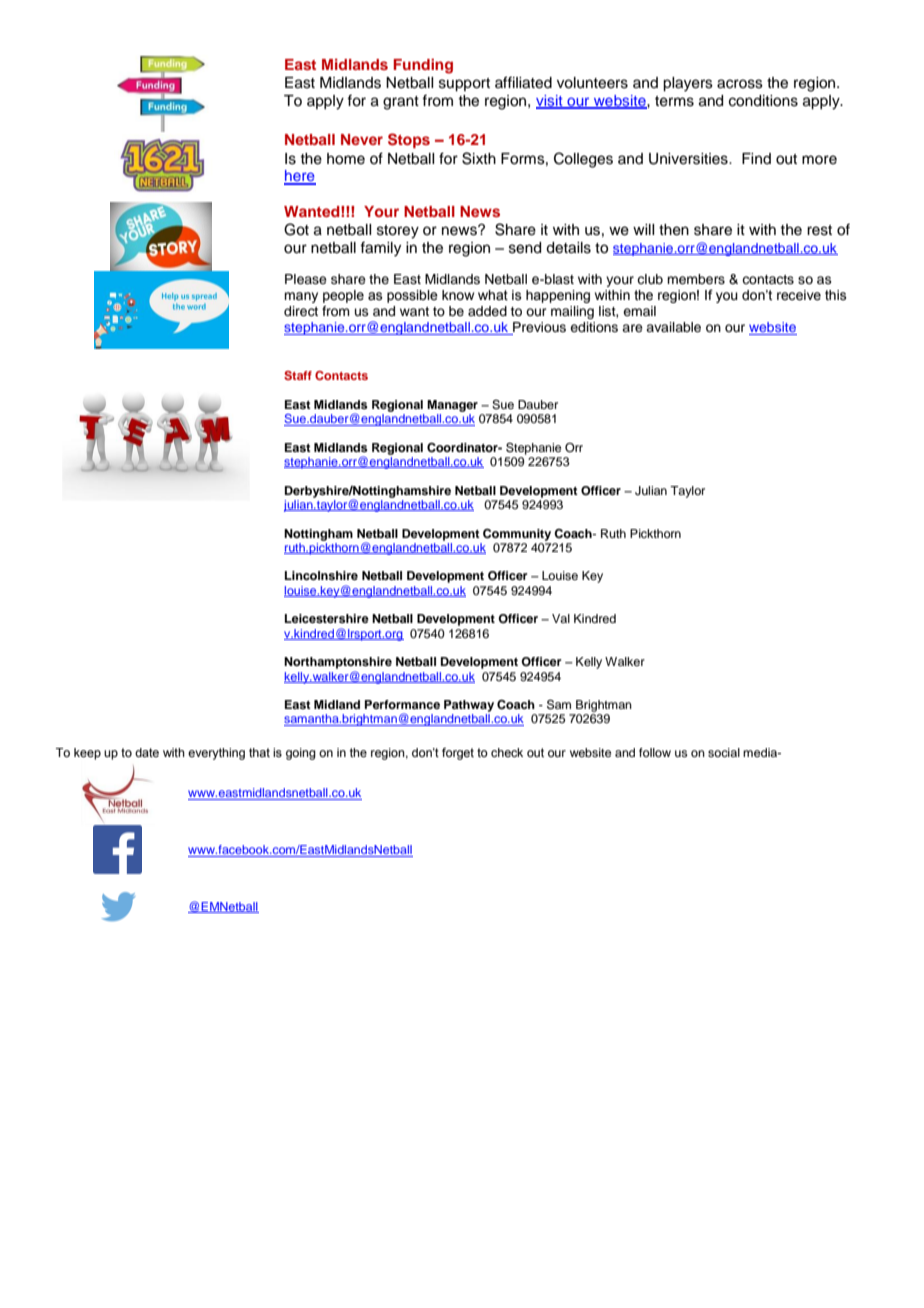 This screenshot has width=924, height=1308. What do you see at coordinates (321, 575) in the screenshot?
I see `Lincolnshire` at bounding box center [321, 575].
